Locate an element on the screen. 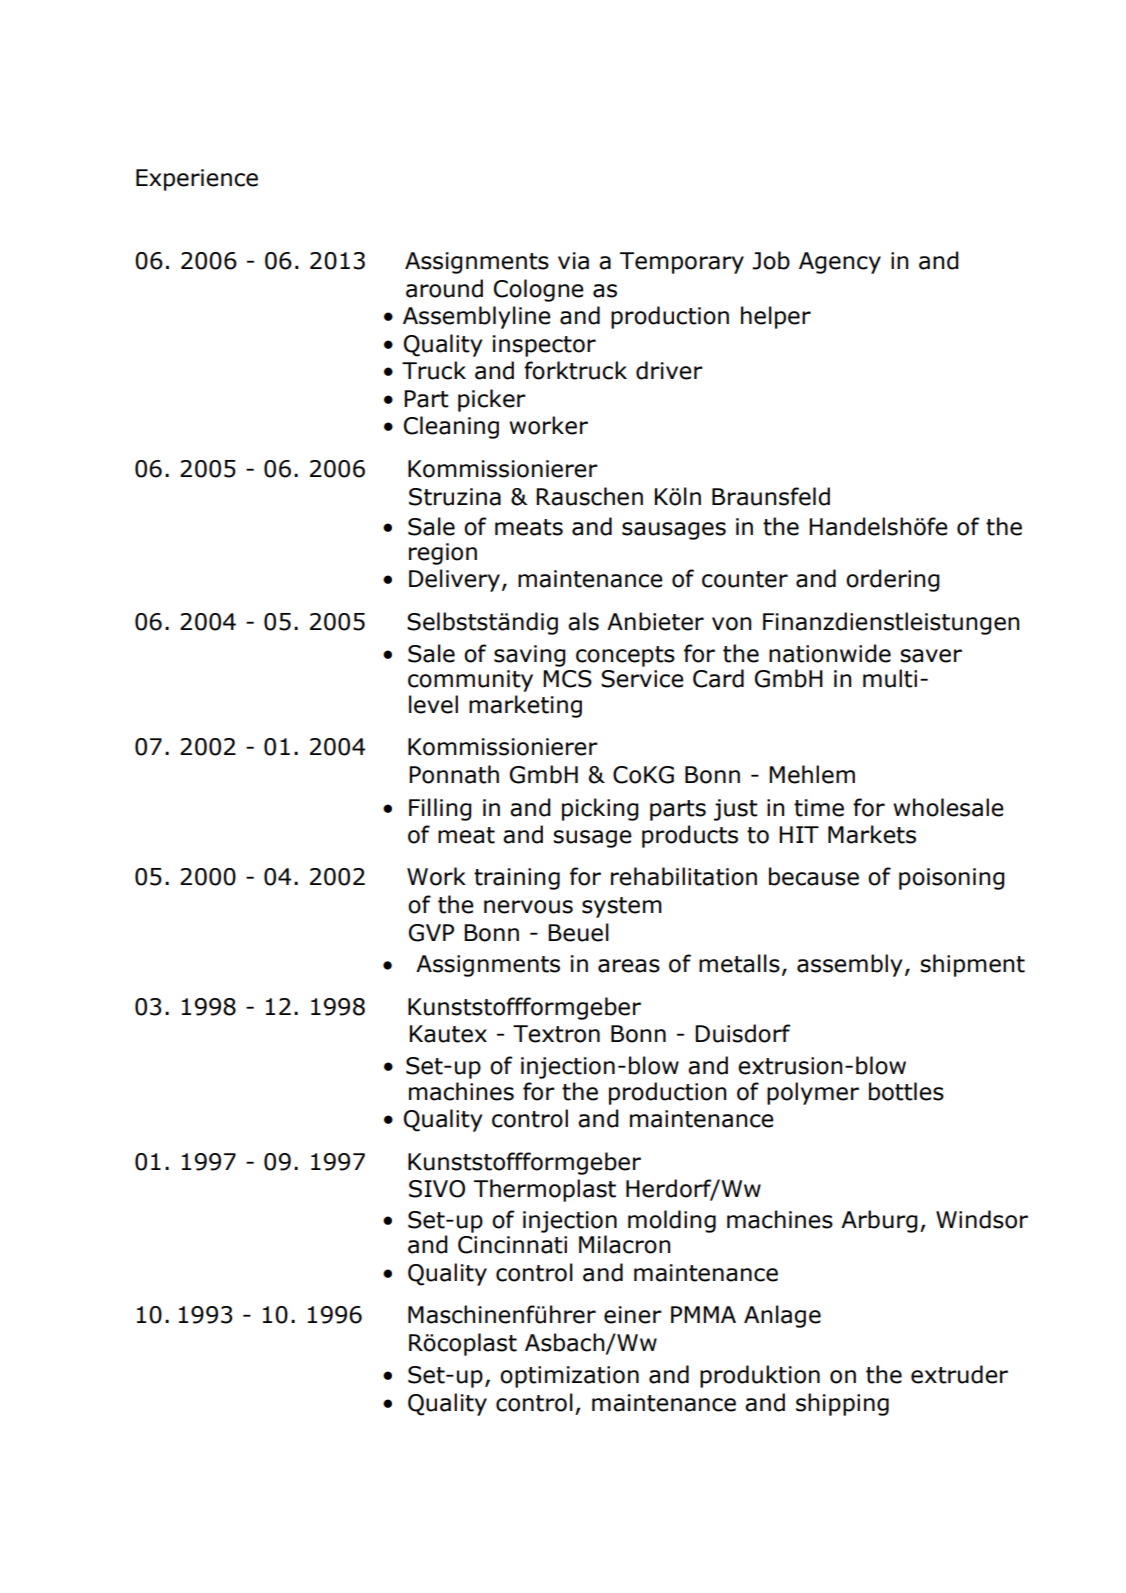 Image resolution: width=1126 pixels, height=1593 pixels. Experience is located at coordinates (197, 180).
